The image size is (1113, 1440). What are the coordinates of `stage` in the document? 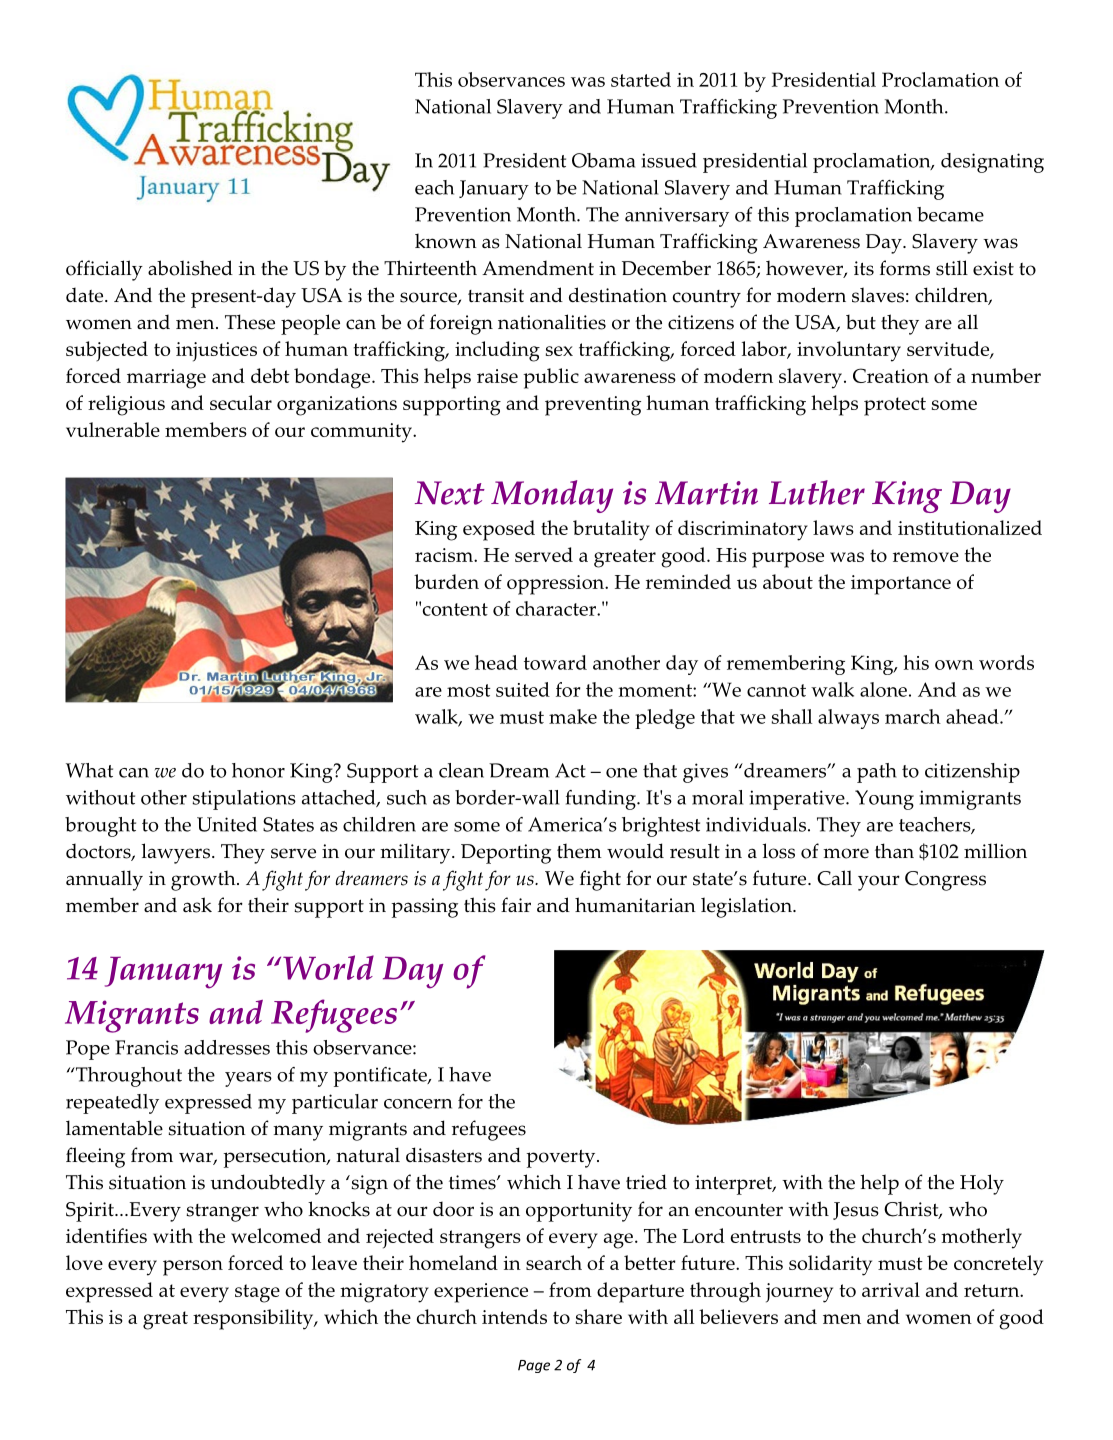 It's located at (257, 1293).
